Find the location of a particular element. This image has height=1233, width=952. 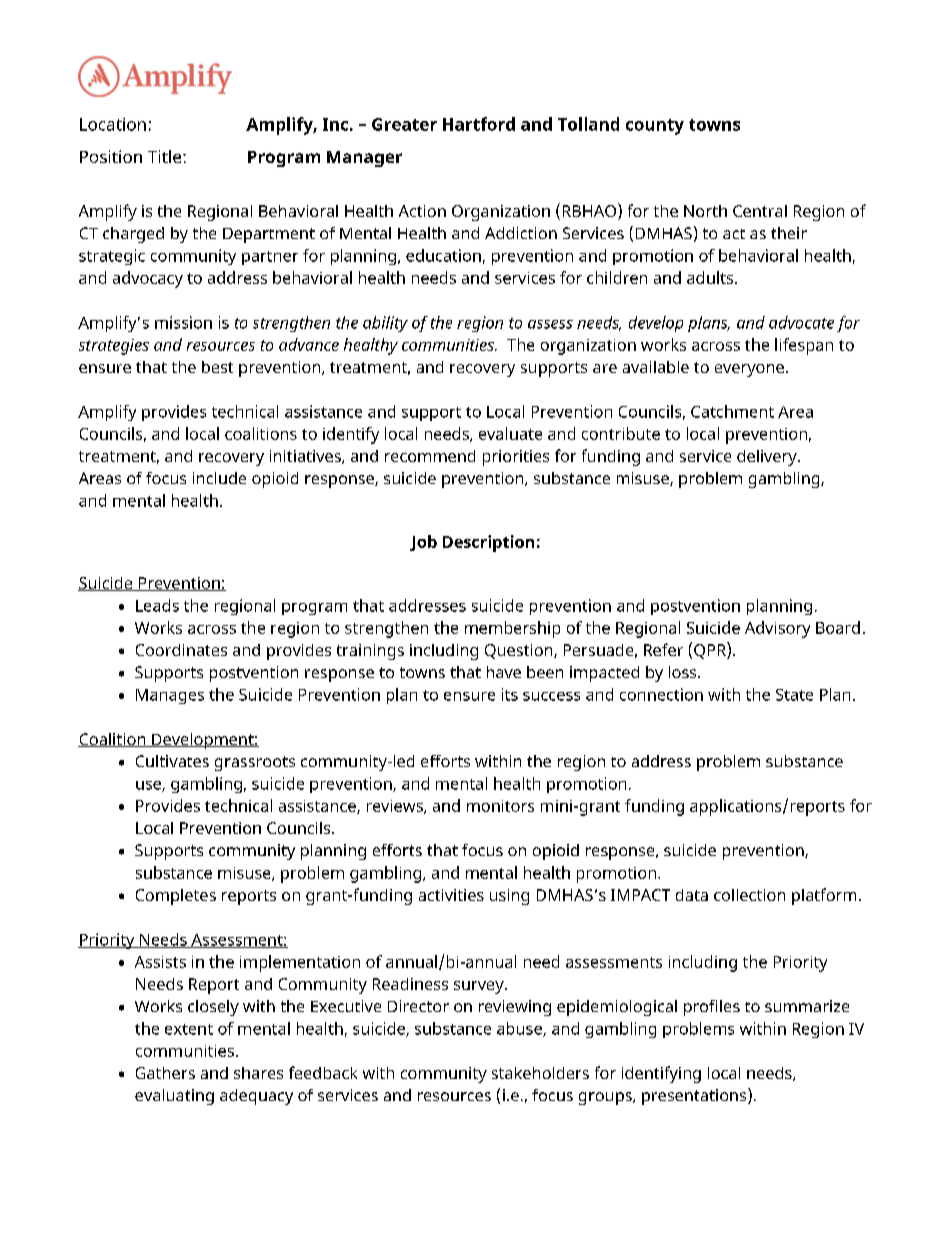

Advisory is located at coordinates (777, 629).
